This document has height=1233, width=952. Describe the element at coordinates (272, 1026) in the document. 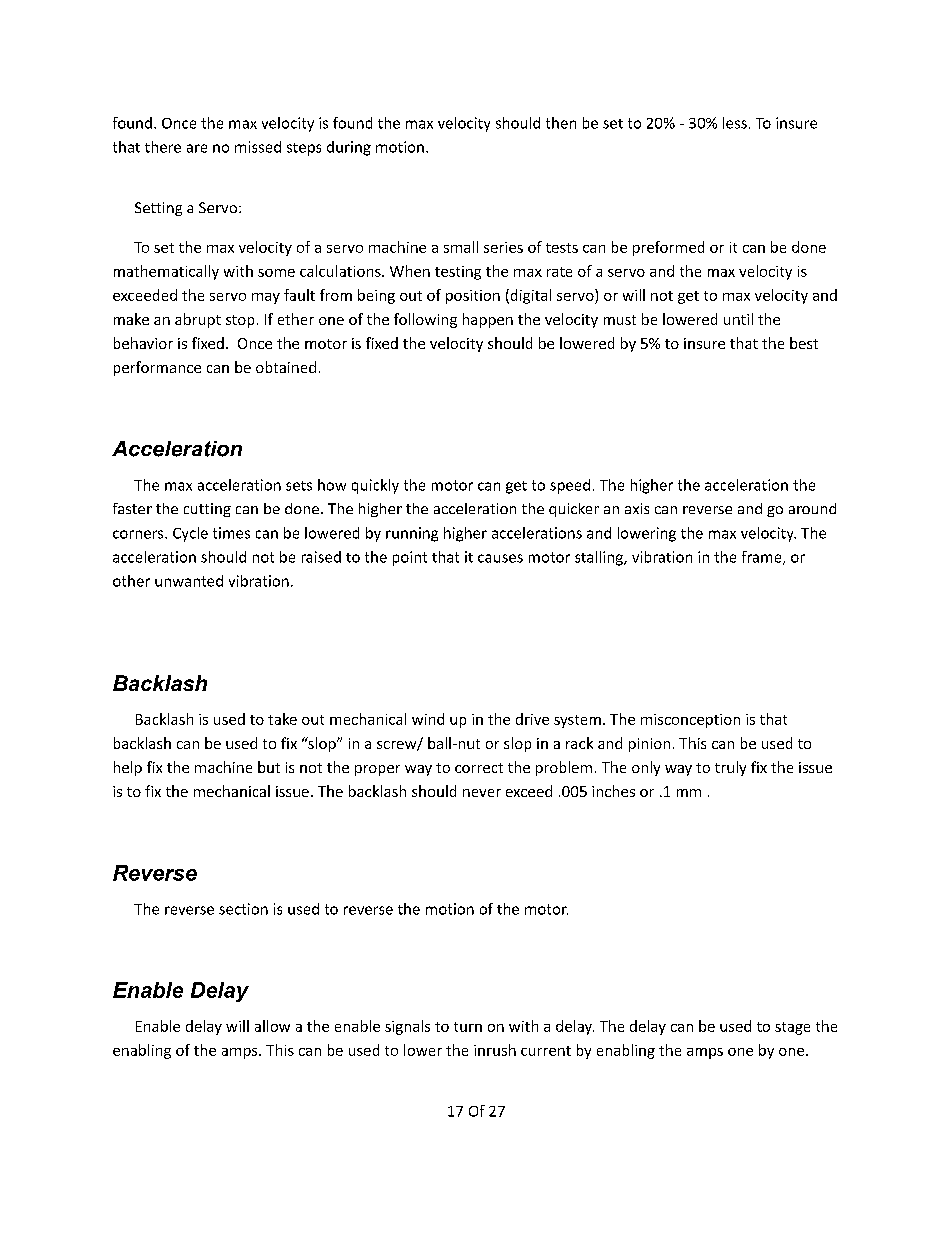

I see `allow` at that location.
